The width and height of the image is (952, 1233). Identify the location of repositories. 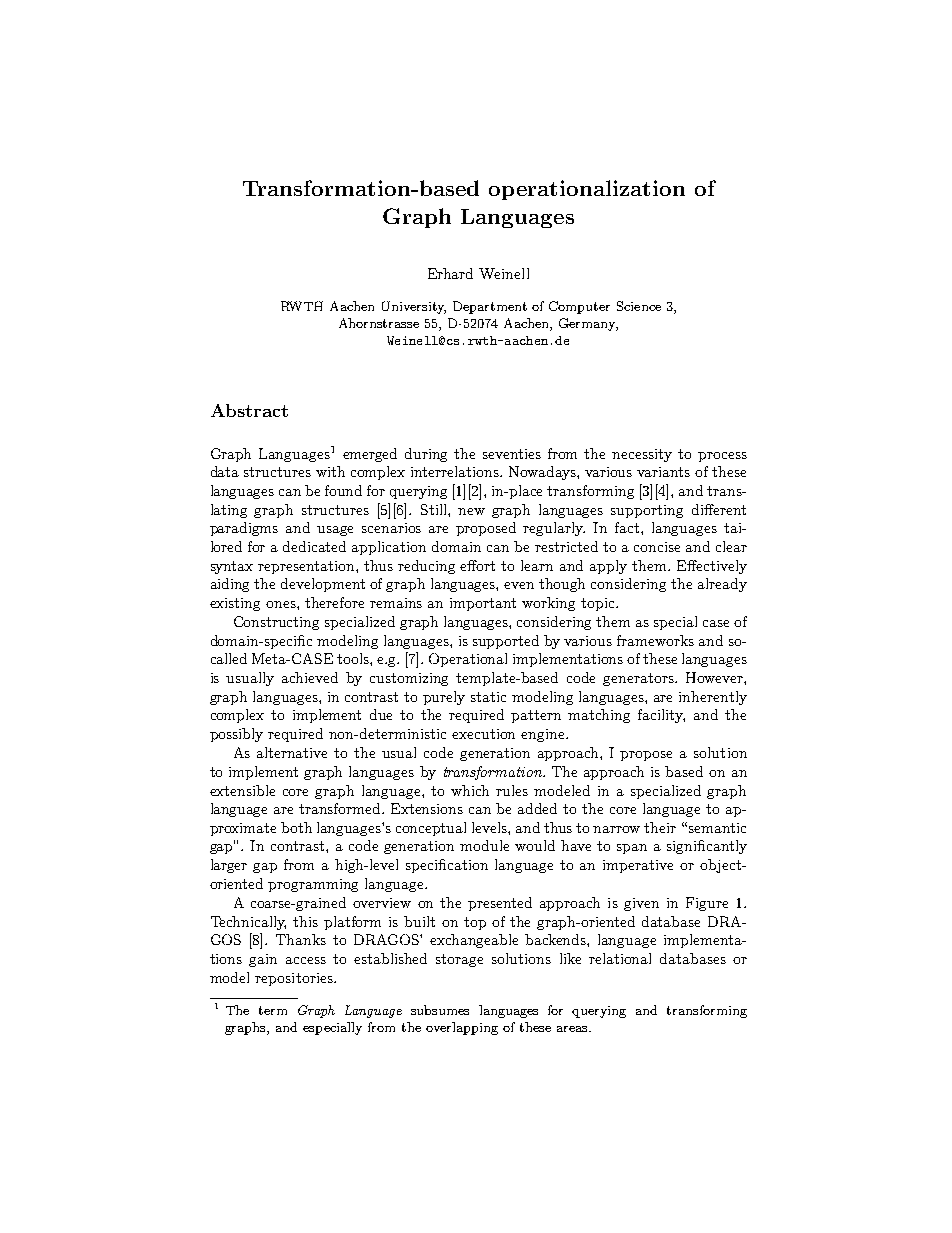
(295, 979).
